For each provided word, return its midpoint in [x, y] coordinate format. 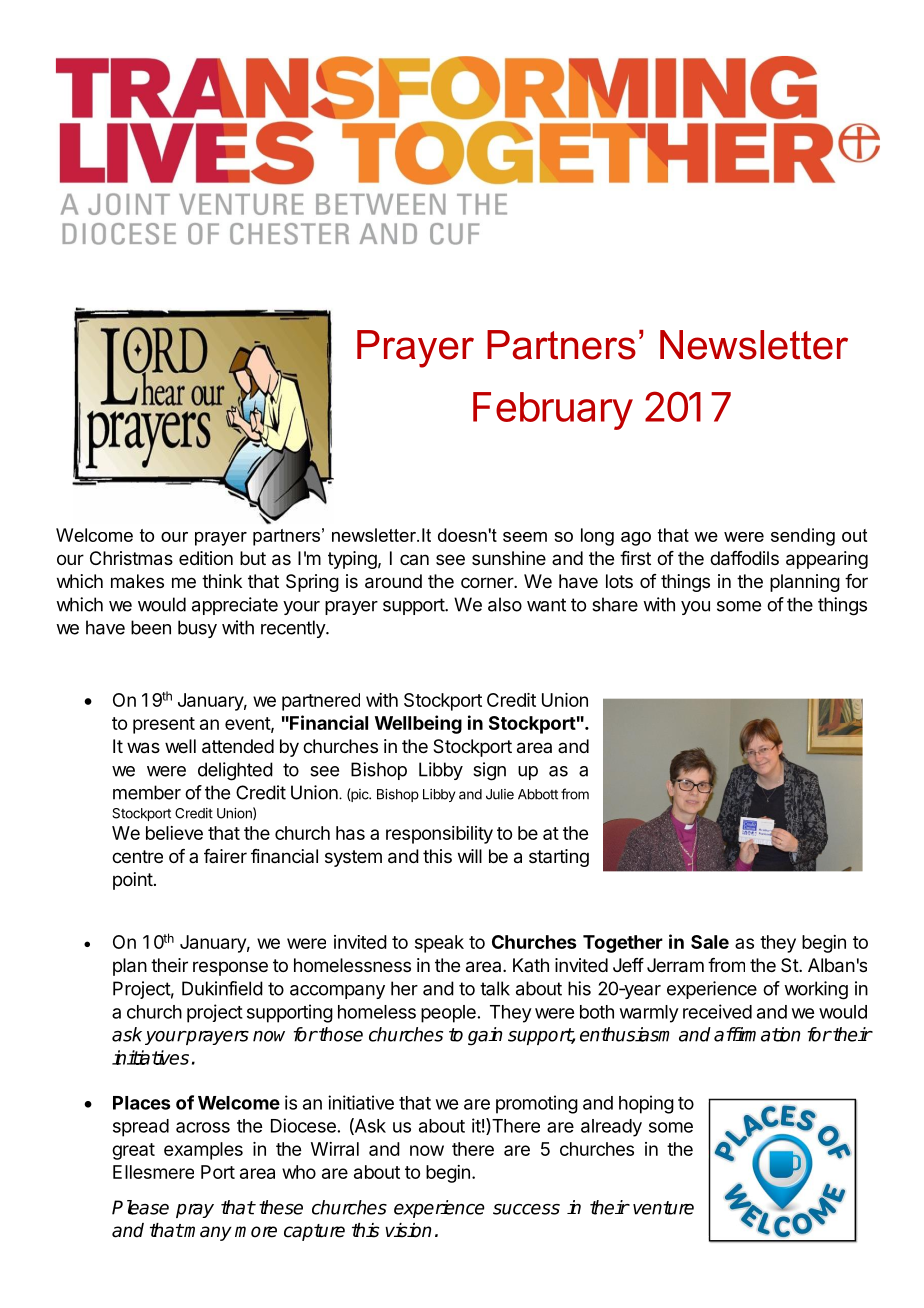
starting [559, 858]
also [505, 604]
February [553, 411]
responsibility [439, 835]
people [448, 1014]
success [526, 1209]
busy [197, 629]
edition [206, 558]
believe [174, 833]
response [230, 968]
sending [803, 537]
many [207, 1233]
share [615, 604]
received [717, 1011]
